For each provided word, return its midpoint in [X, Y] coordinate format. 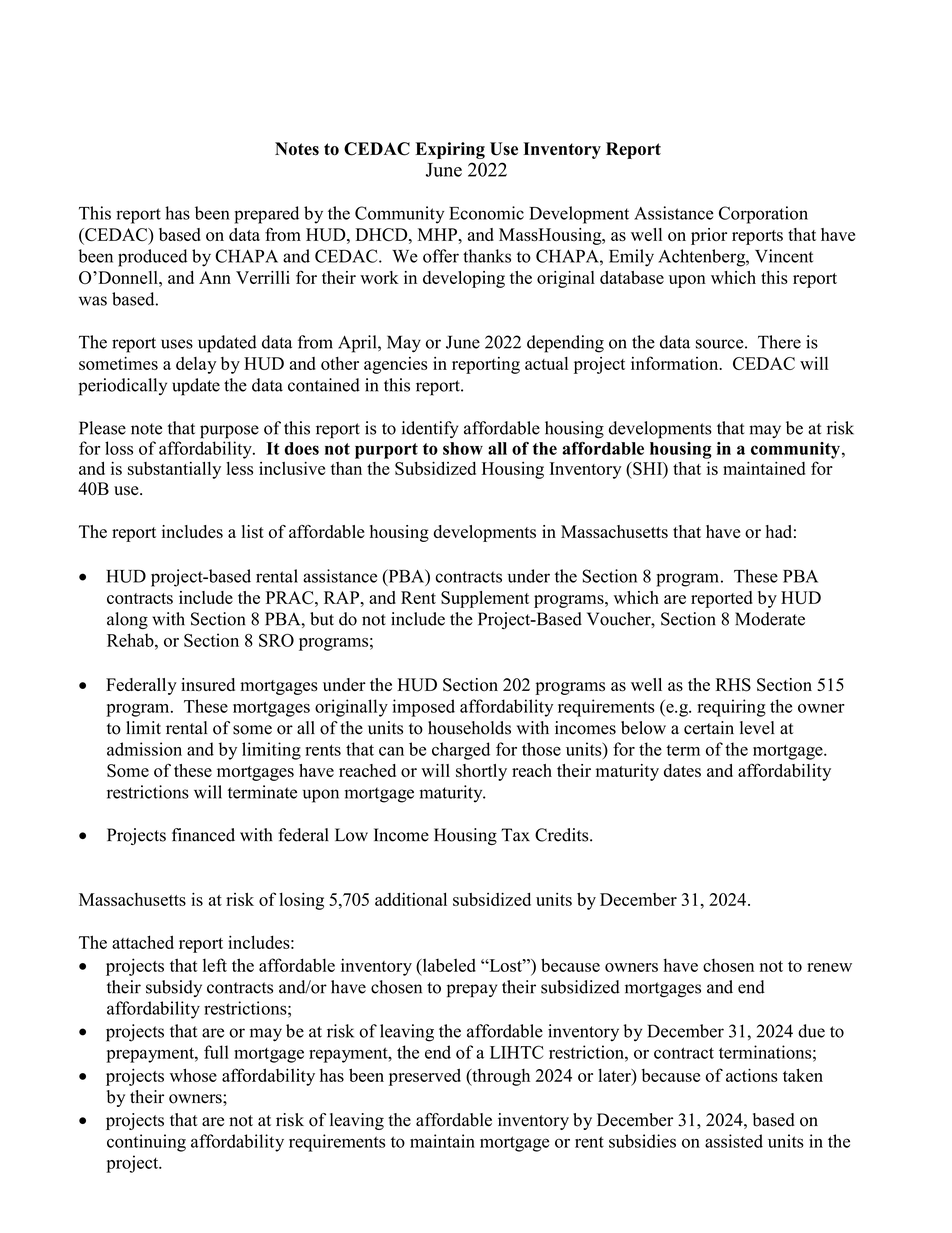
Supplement [485, 599]
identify [430, 429]
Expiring [450, 150]
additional [411, 899]
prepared [266, 215]
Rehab [131, 640]
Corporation [763, 215]
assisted [734, 1141]
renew [829, 967]
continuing [146, 1143]
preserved [425, 1077]
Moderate [770, 619]
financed [203, 835]
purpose [229, 432]
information [676, 363]
